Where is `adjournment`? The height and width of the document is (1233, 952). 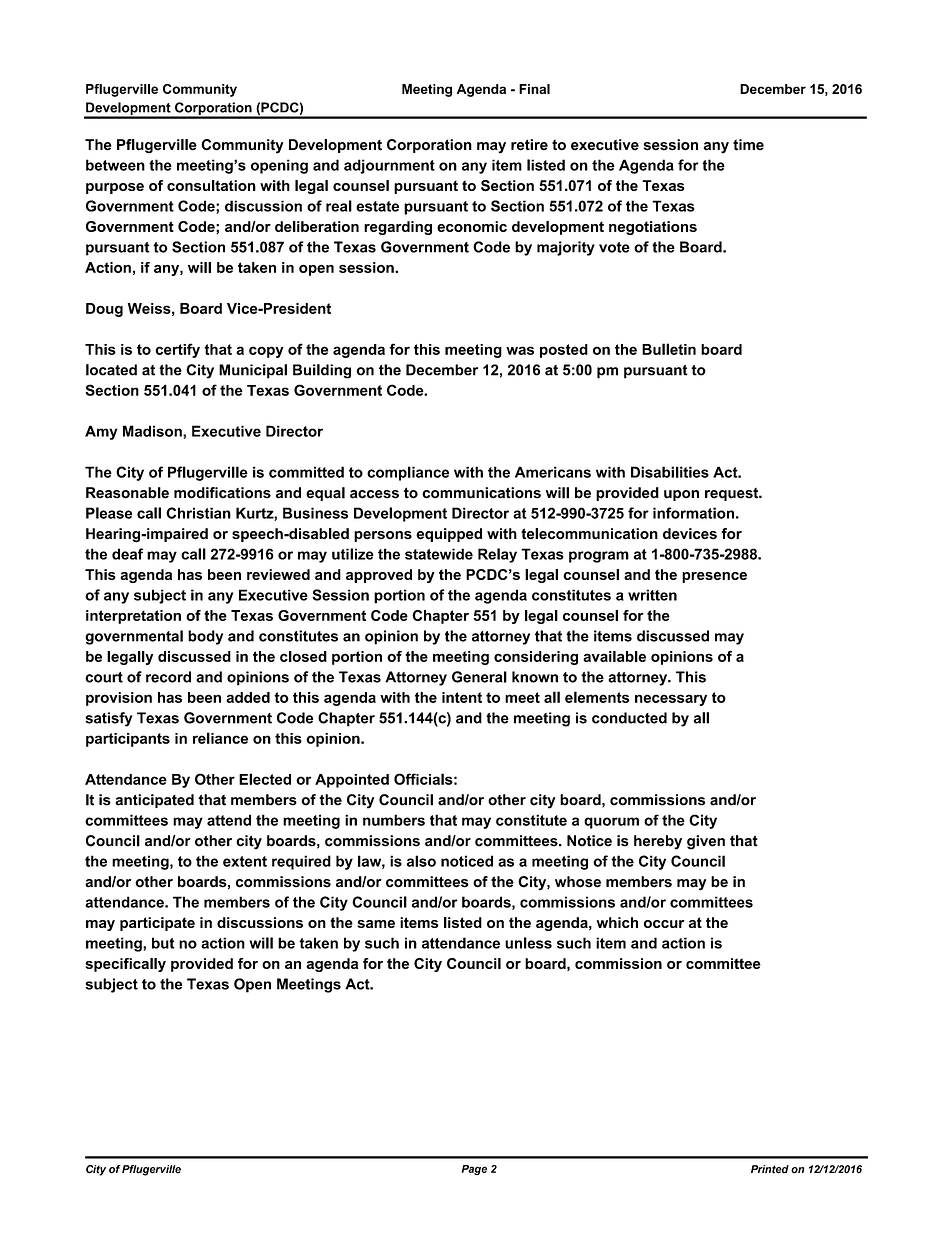
adjournment is located at coordinates (389, 166).
